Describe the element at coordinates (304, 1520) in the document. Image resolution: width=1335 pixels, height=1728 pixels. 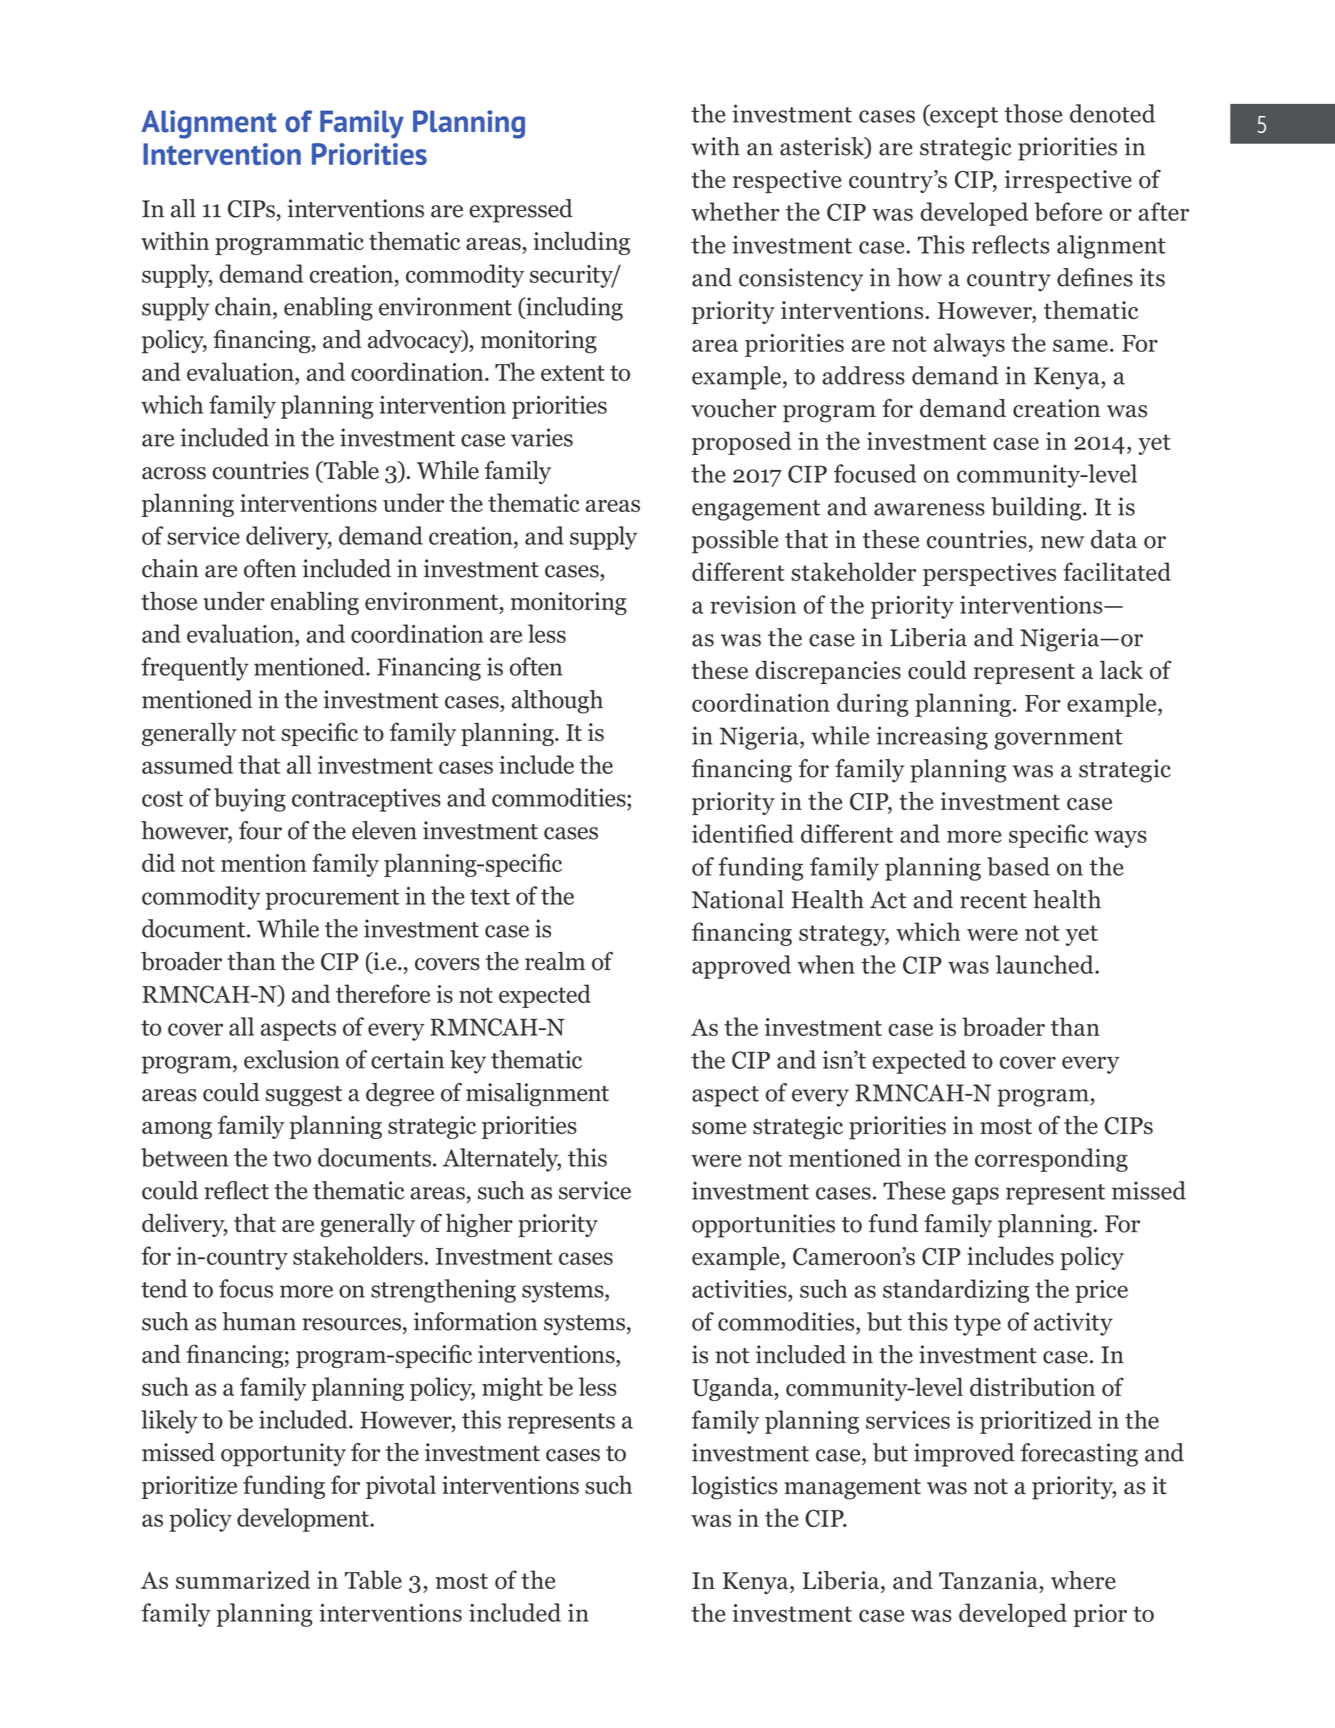
I see `development` at that location.
